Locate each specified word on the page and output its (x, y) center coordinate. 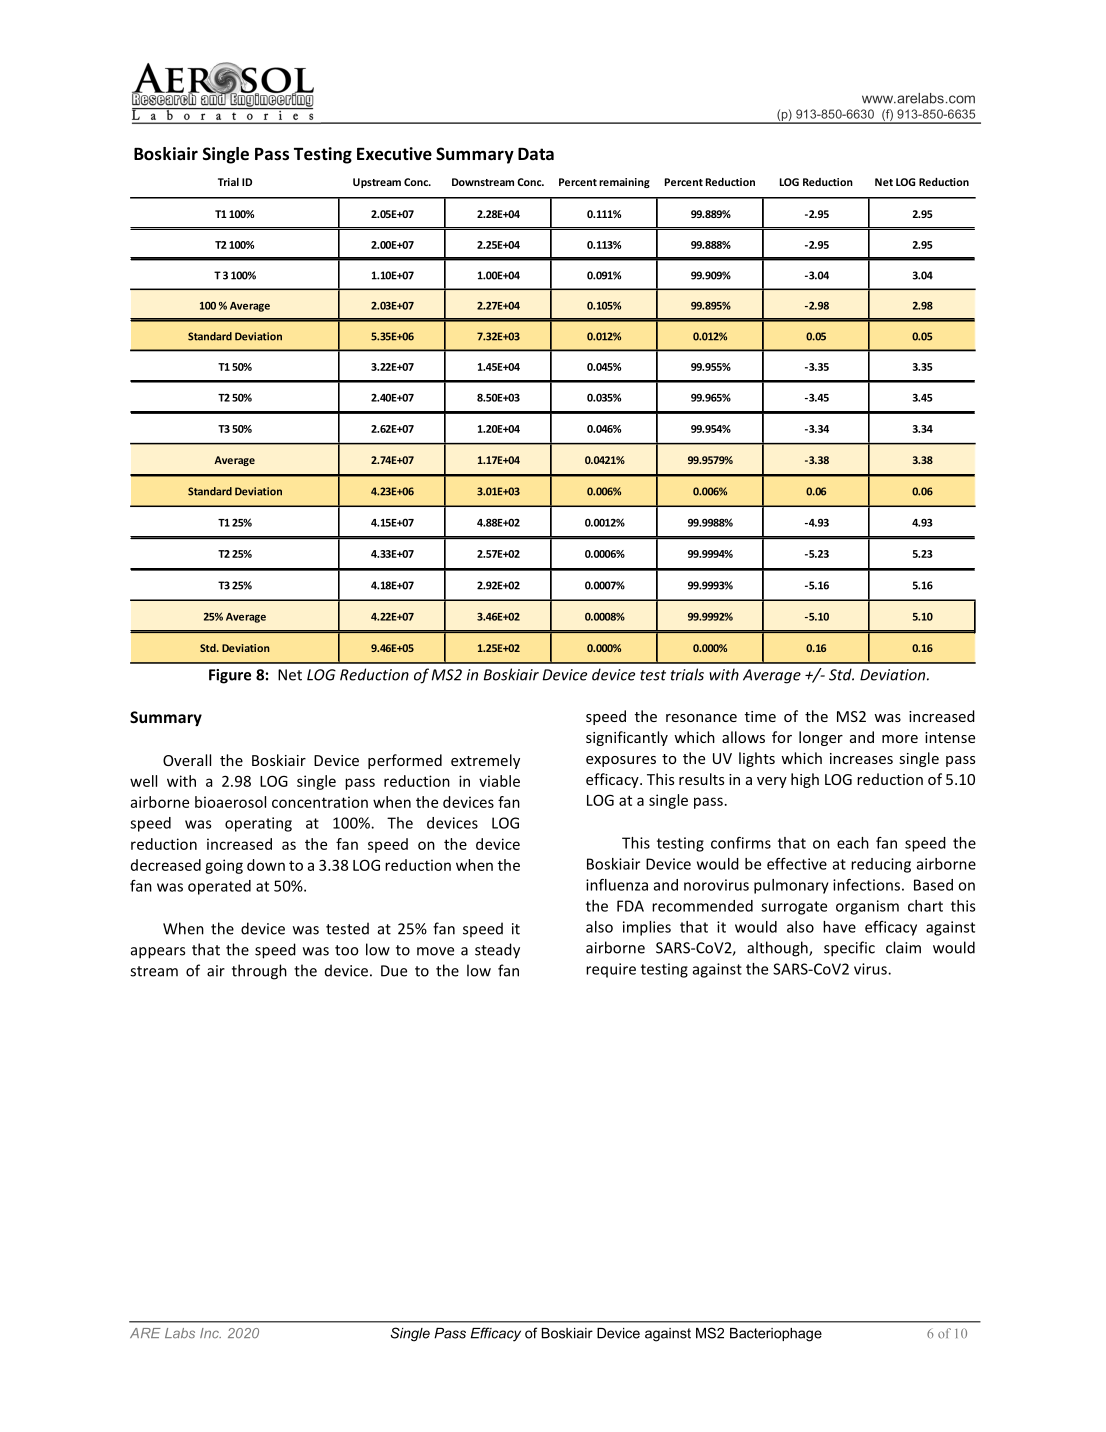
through (259, 972)
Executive (394, 154)
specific (849, 949)
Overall (187, 760)
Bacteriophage (776, 1335)
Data (536, 154)
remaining (624, 183)
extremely (485, 761)
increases (861, 758)
